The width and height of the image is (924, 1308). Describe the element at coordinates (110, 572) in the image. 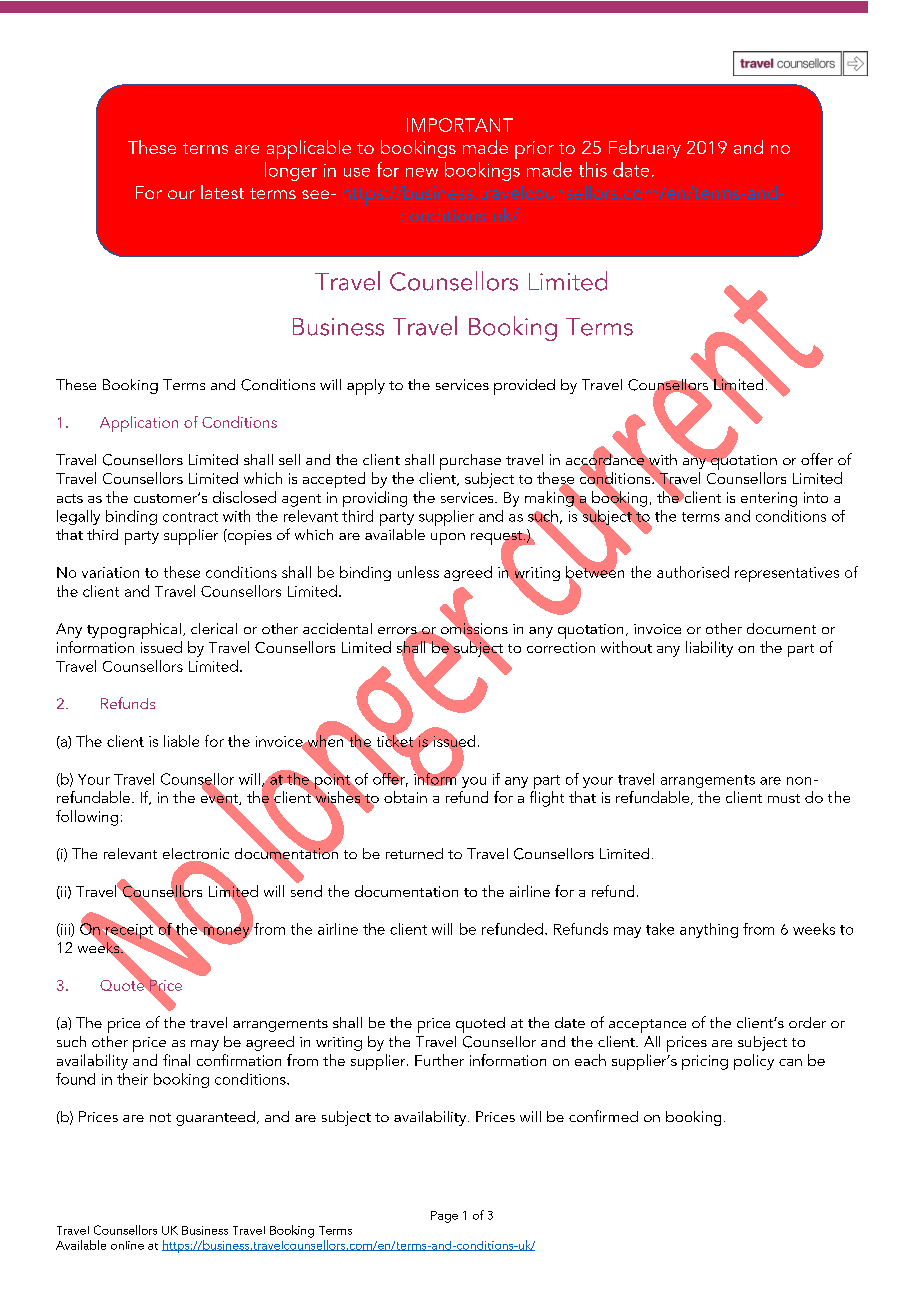

I see `variation` at that location.
